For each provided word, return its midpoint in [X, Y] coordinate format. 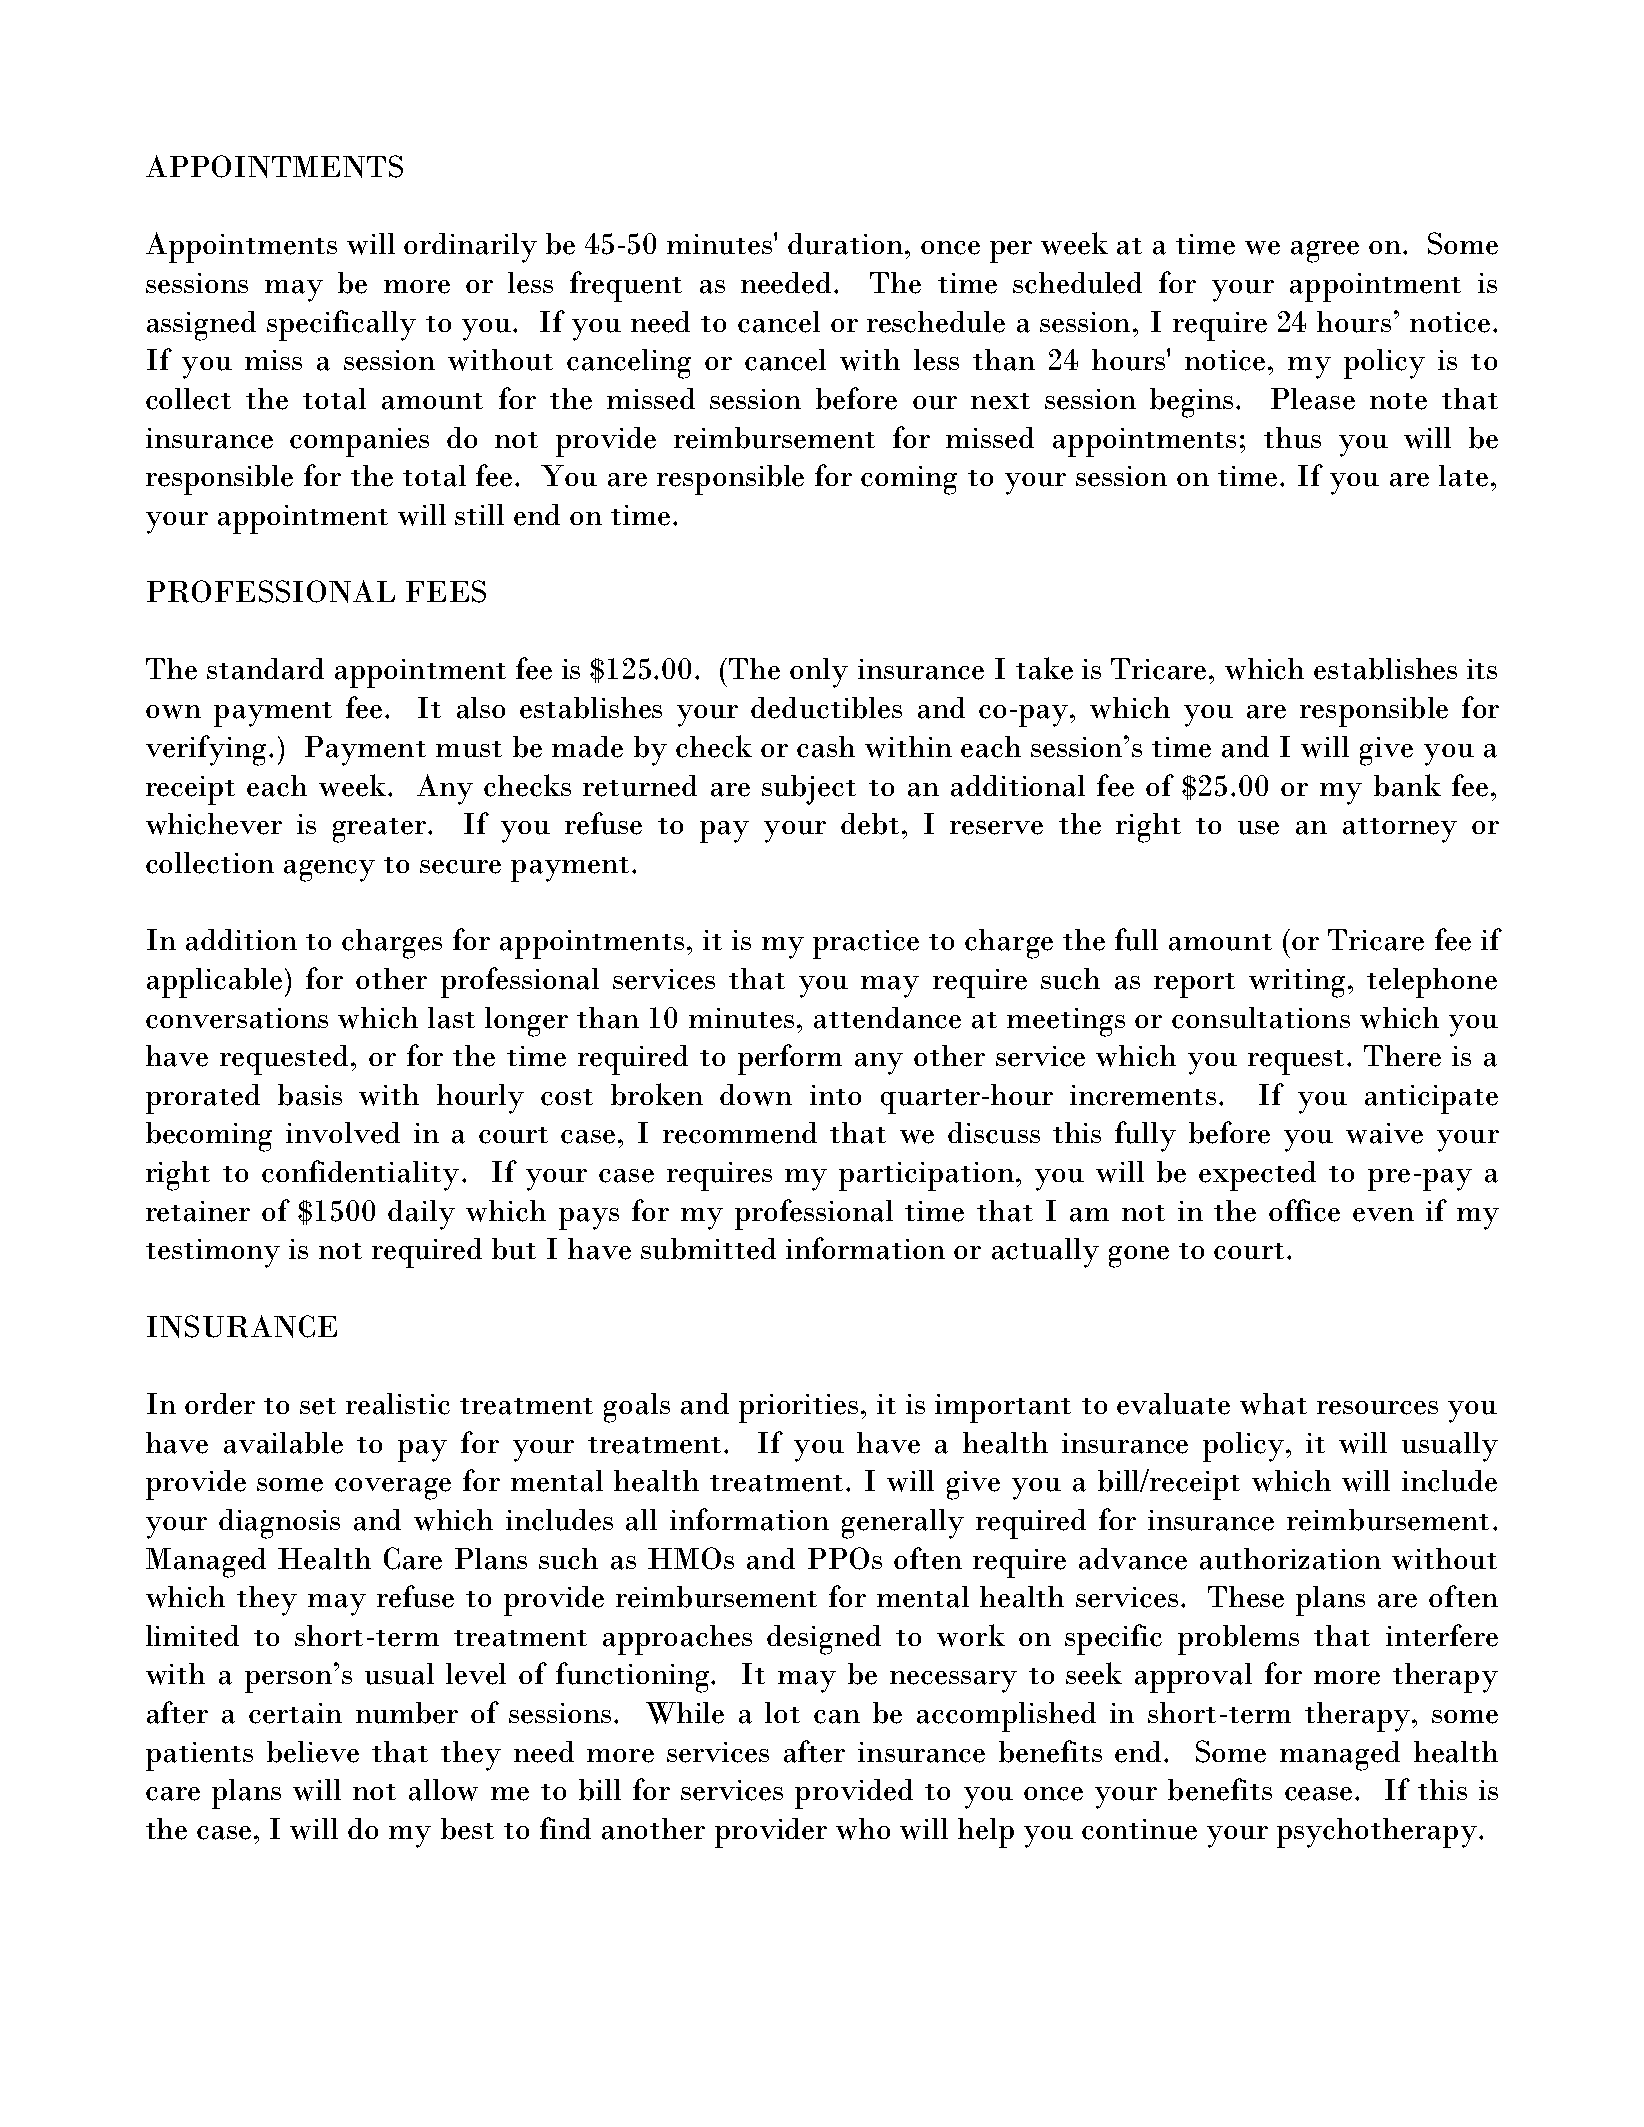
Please [1313, 399]
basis [310, 1095]
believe [313, 1752]
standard [265, 669]
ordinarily [470, 248]
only [819, 673]
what [1273, 1404]
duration [847, 244]
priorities [798, 1408]
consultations [1261, 1018]
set [318, 1406]
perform [790, 1059]
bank [1407, 785]
